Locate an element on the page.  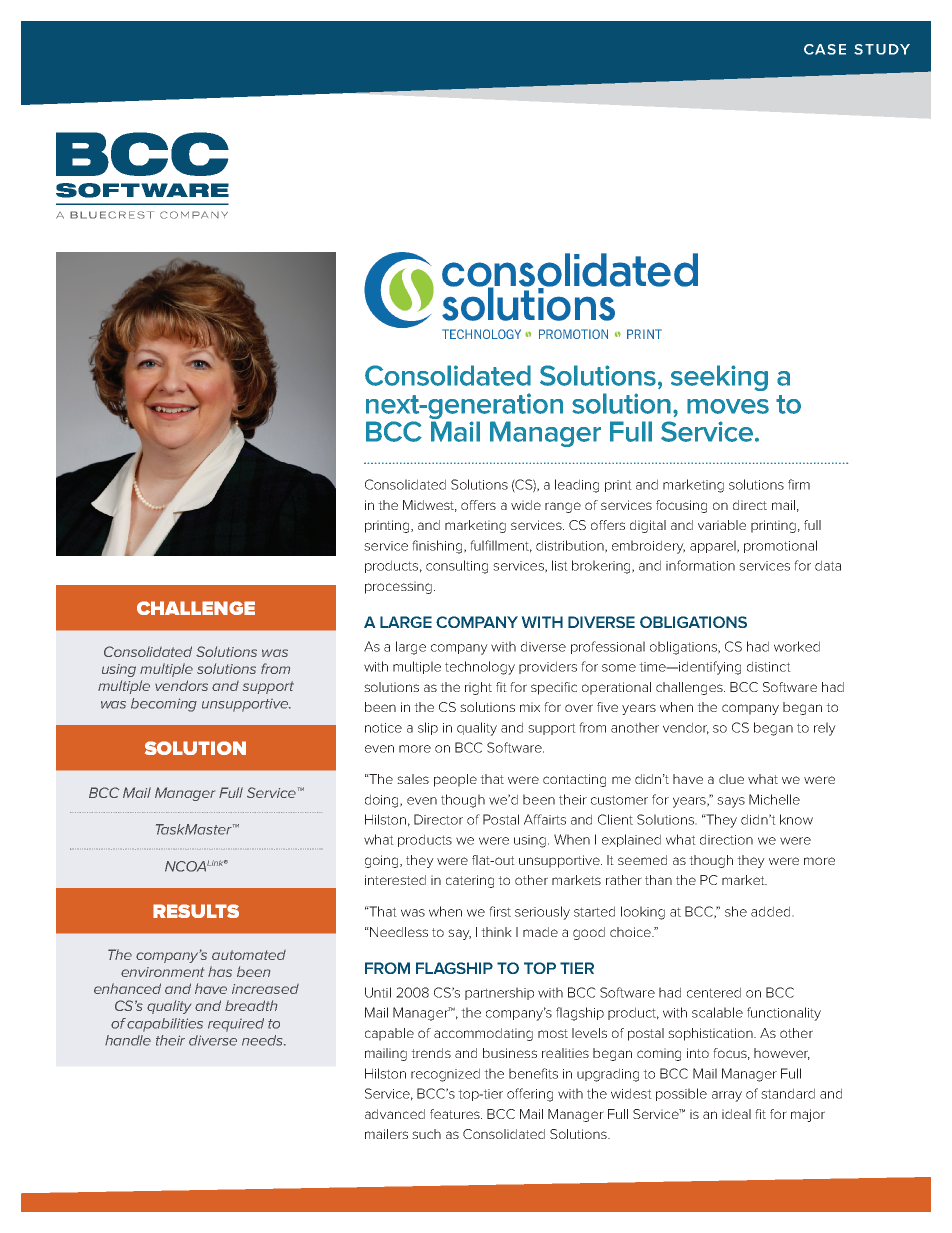
STUDY is located at coordinates (882, 49).
